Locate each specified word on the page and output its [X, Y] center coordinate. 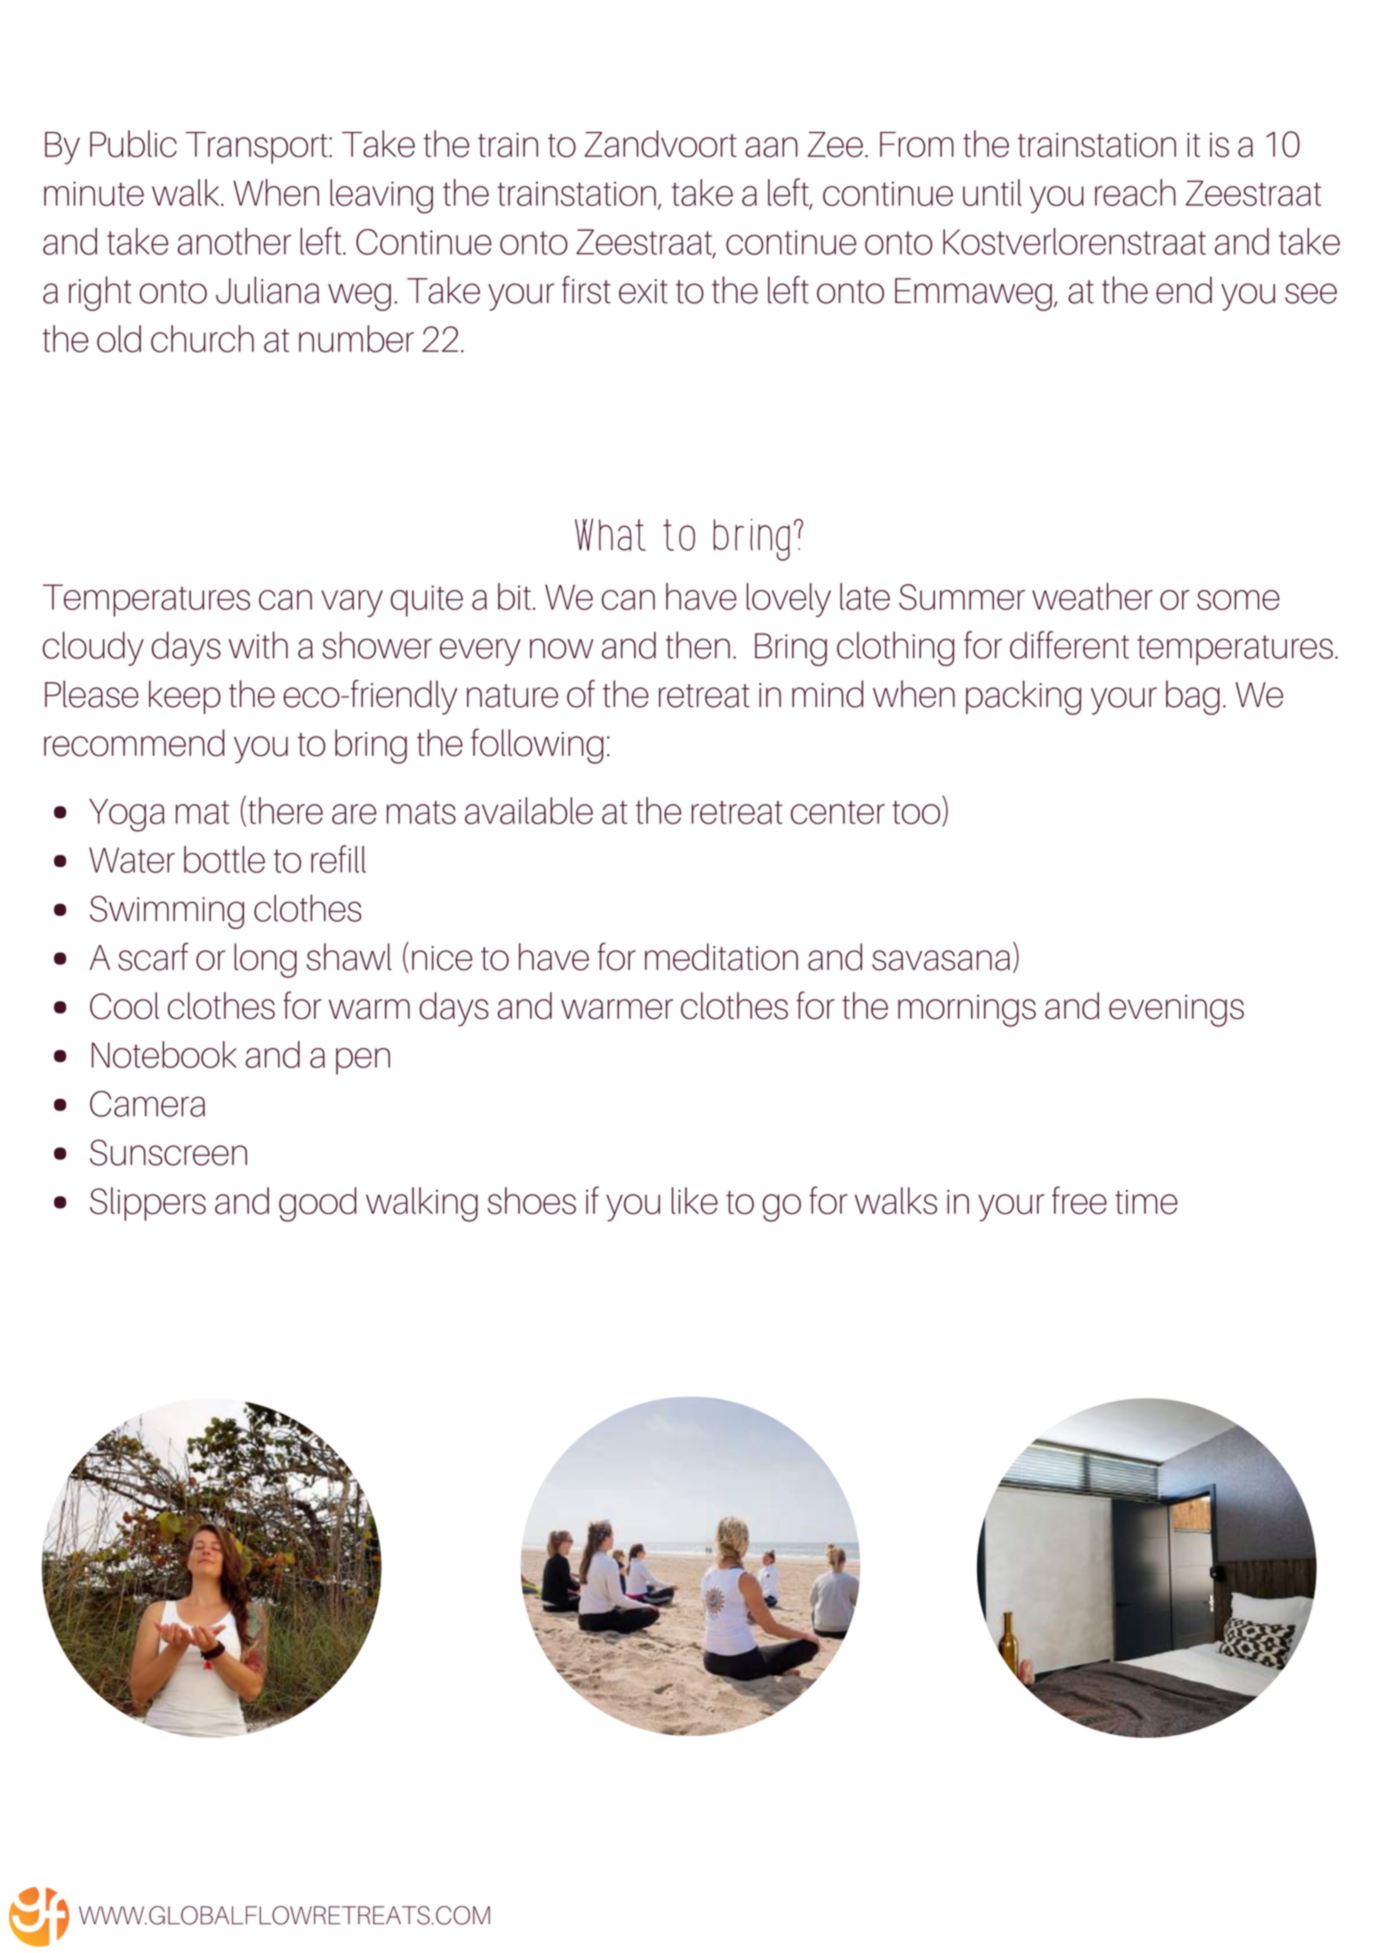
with [258, 645]
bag [1193, 697]
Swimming [167, 912]
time [1146, 1202]
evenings [1176, 1011]
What [610, 534]
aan [771, 147]
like [695, 1200]
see [1311, 293]
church [202, 339]
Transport [258, 148]
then [698, 645]
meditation [721, 957]
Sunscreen [168, 1152]
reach [1135, 192]
